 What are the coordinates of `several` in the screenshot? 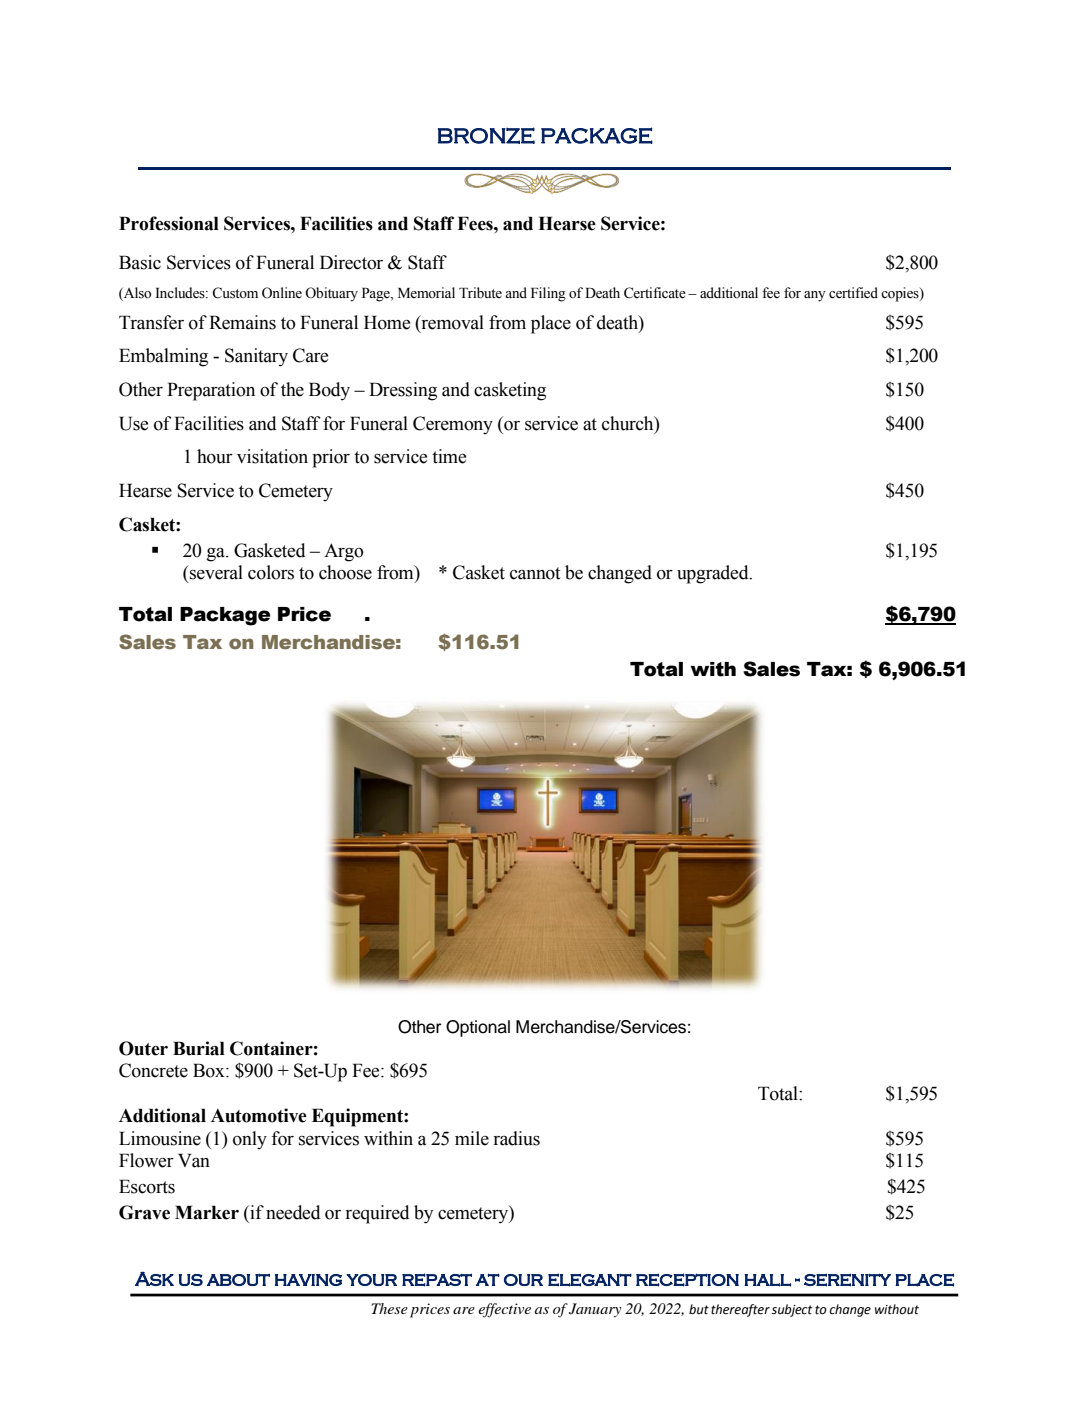 It's located at (215, 572).
